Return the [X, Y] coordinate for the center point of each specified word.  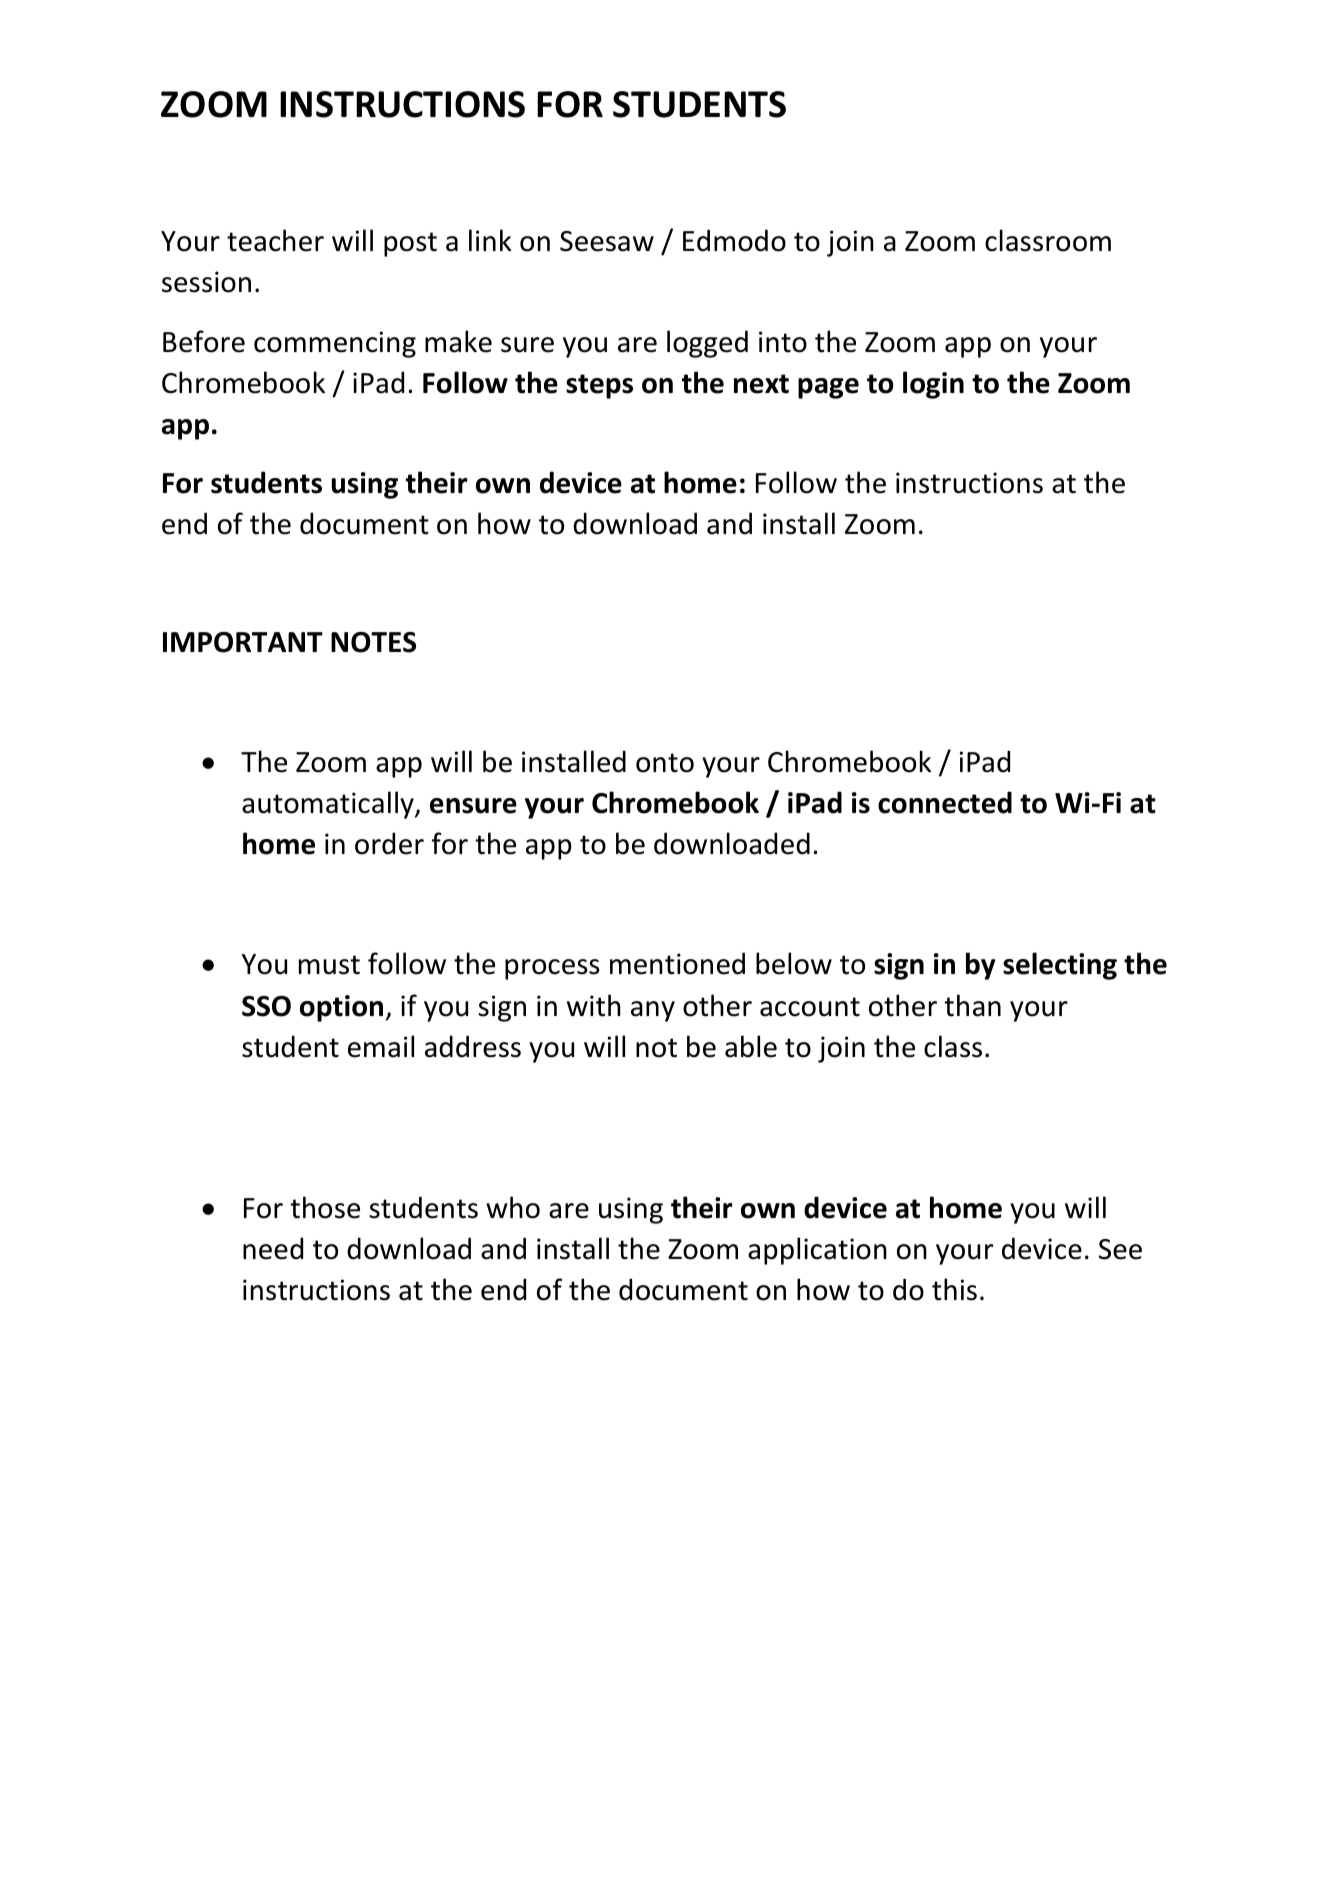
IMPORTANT [243, 642]
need [273, 1248]
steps [599, 386]
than [972, 1005]
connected [945, 802]
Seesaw [607, 241]
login [933, 385]
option [341, 1008]
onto [665, 763]
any [653, 1011]
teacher [275, 240]
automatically [329, 805]
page [828, 388]
